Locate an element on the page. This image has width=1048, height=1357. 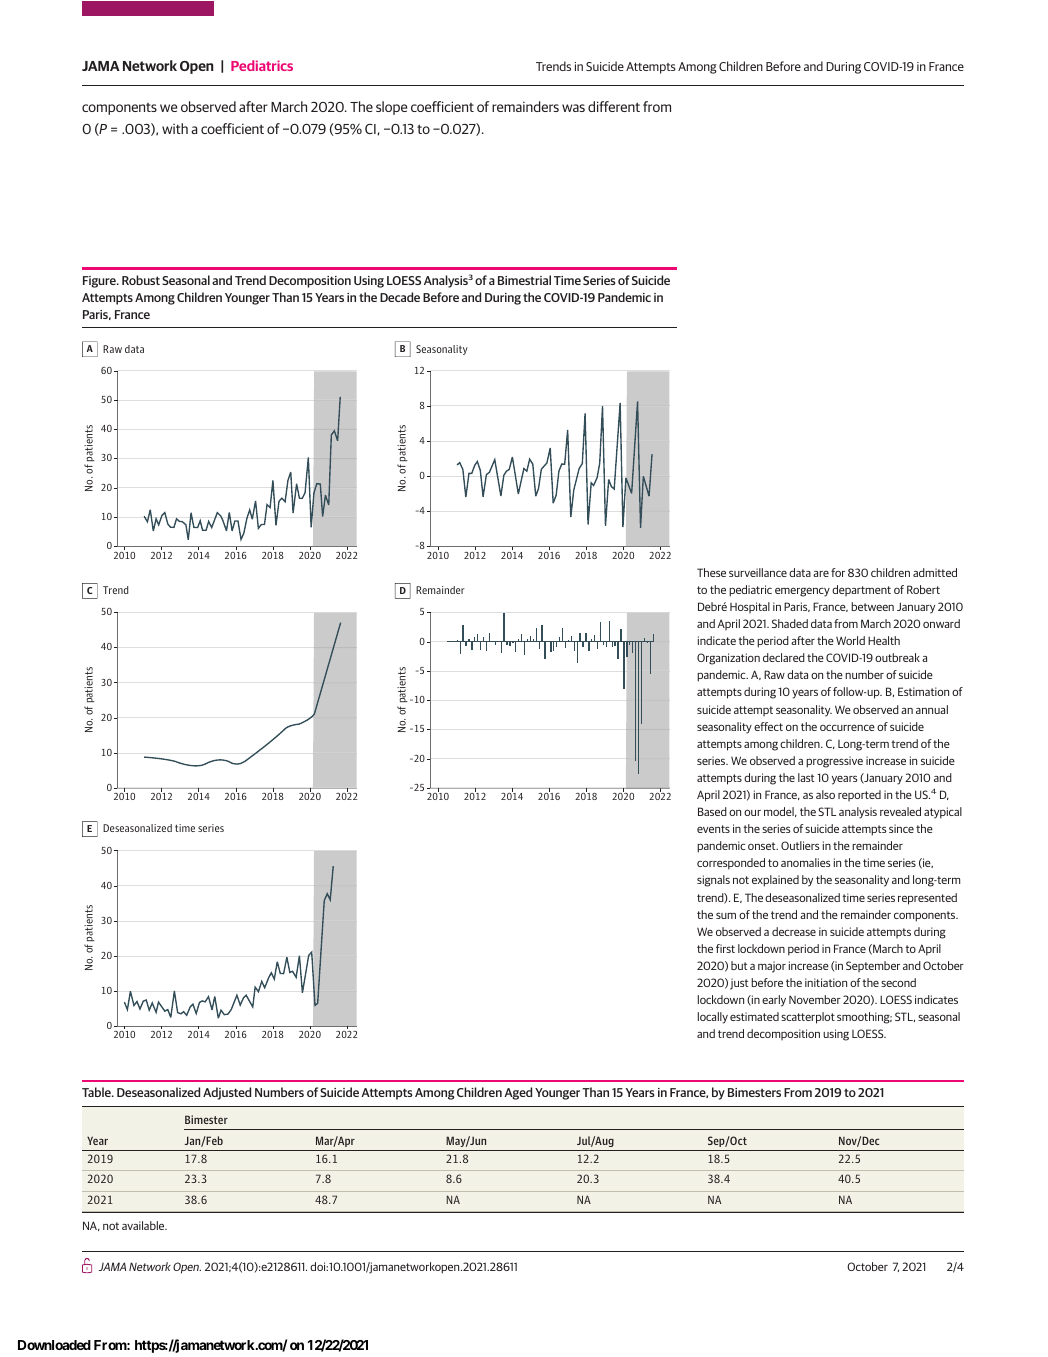
was is located at coordinates (573, 108).
